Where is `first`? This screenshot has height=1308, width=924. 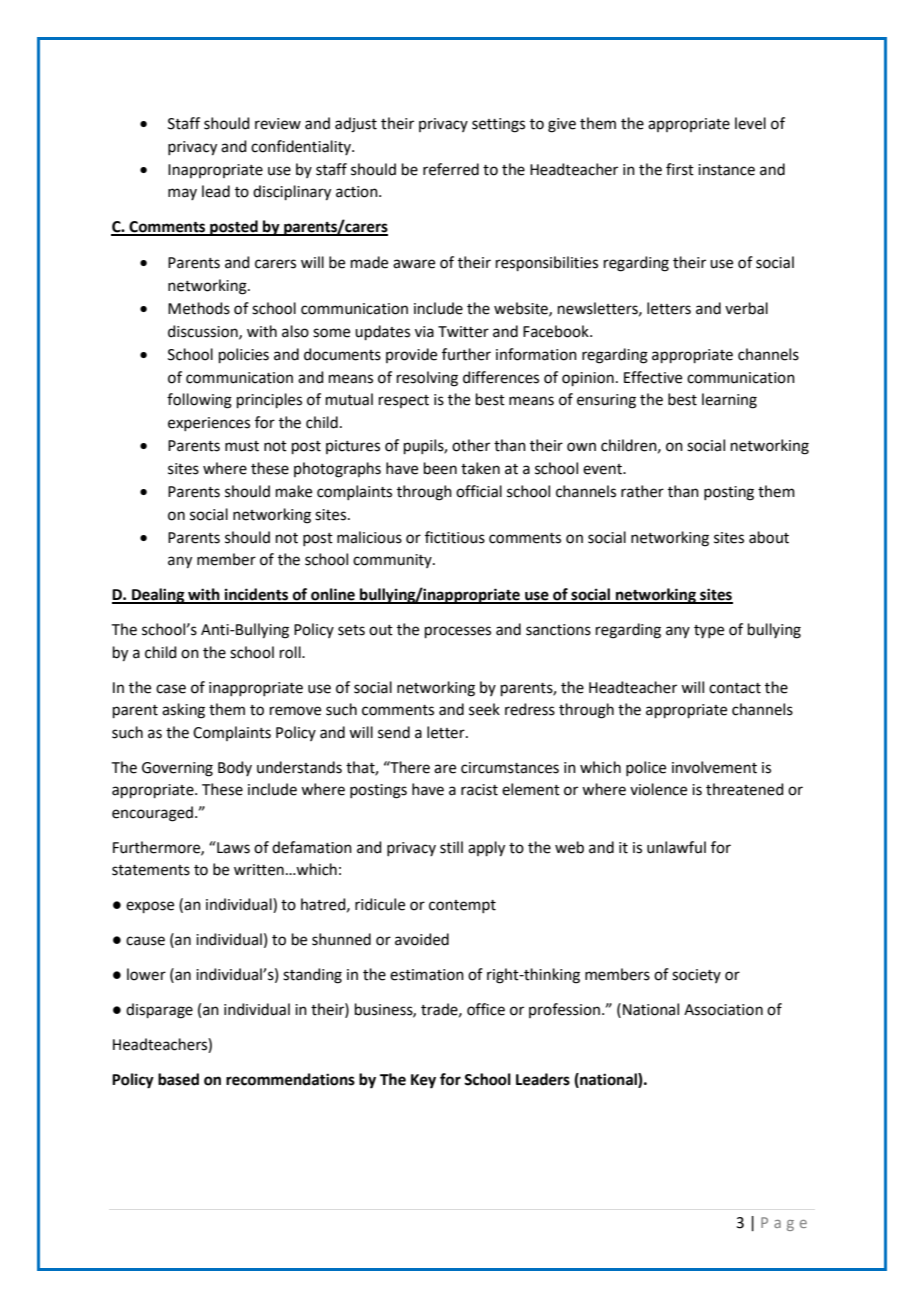
first is located at coordinates (680, 169).
